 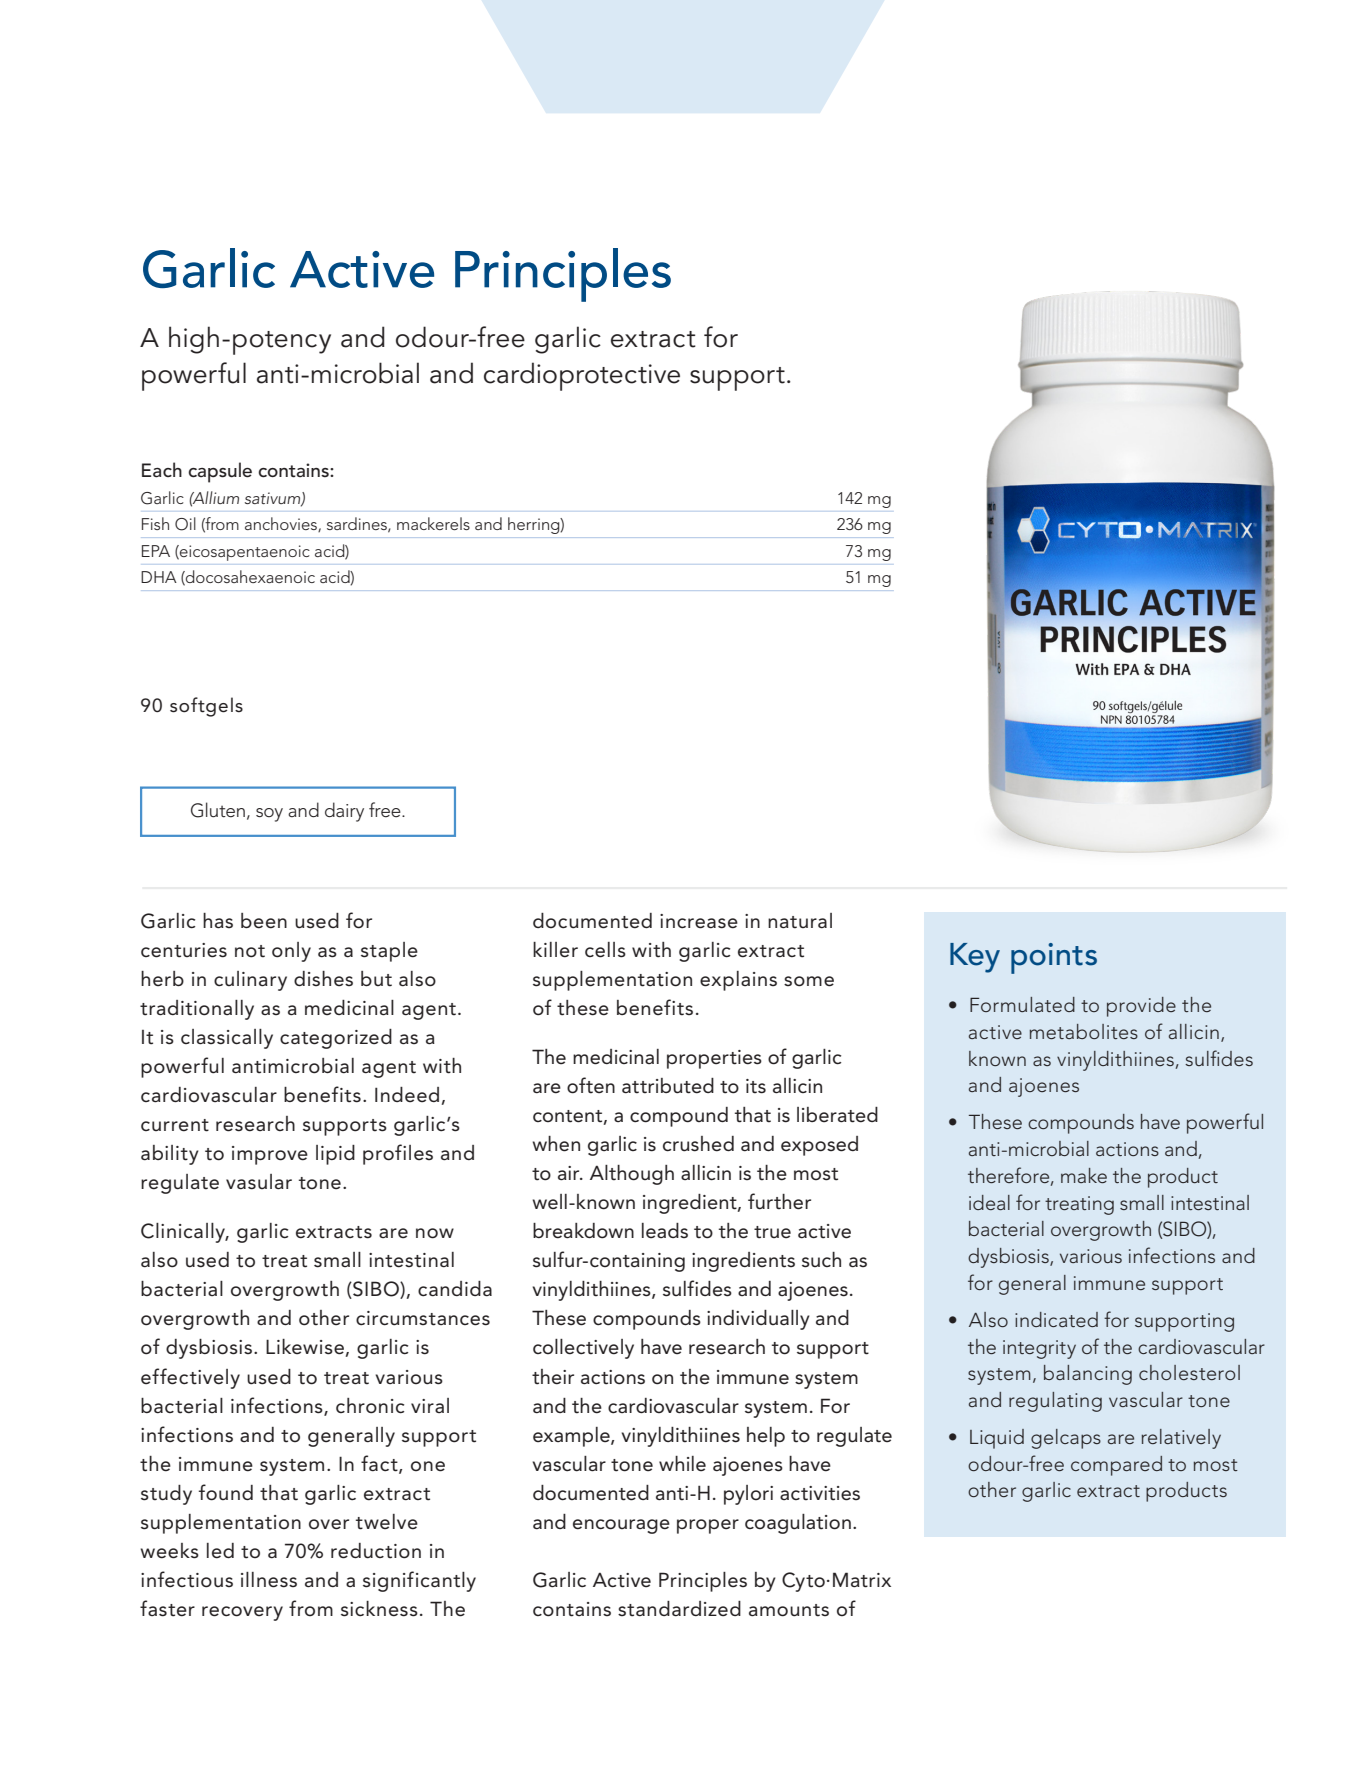 What do you see at coordinates (220, 472) in the screenshot?
I see `capsule` at bounding box center [220, 472].
